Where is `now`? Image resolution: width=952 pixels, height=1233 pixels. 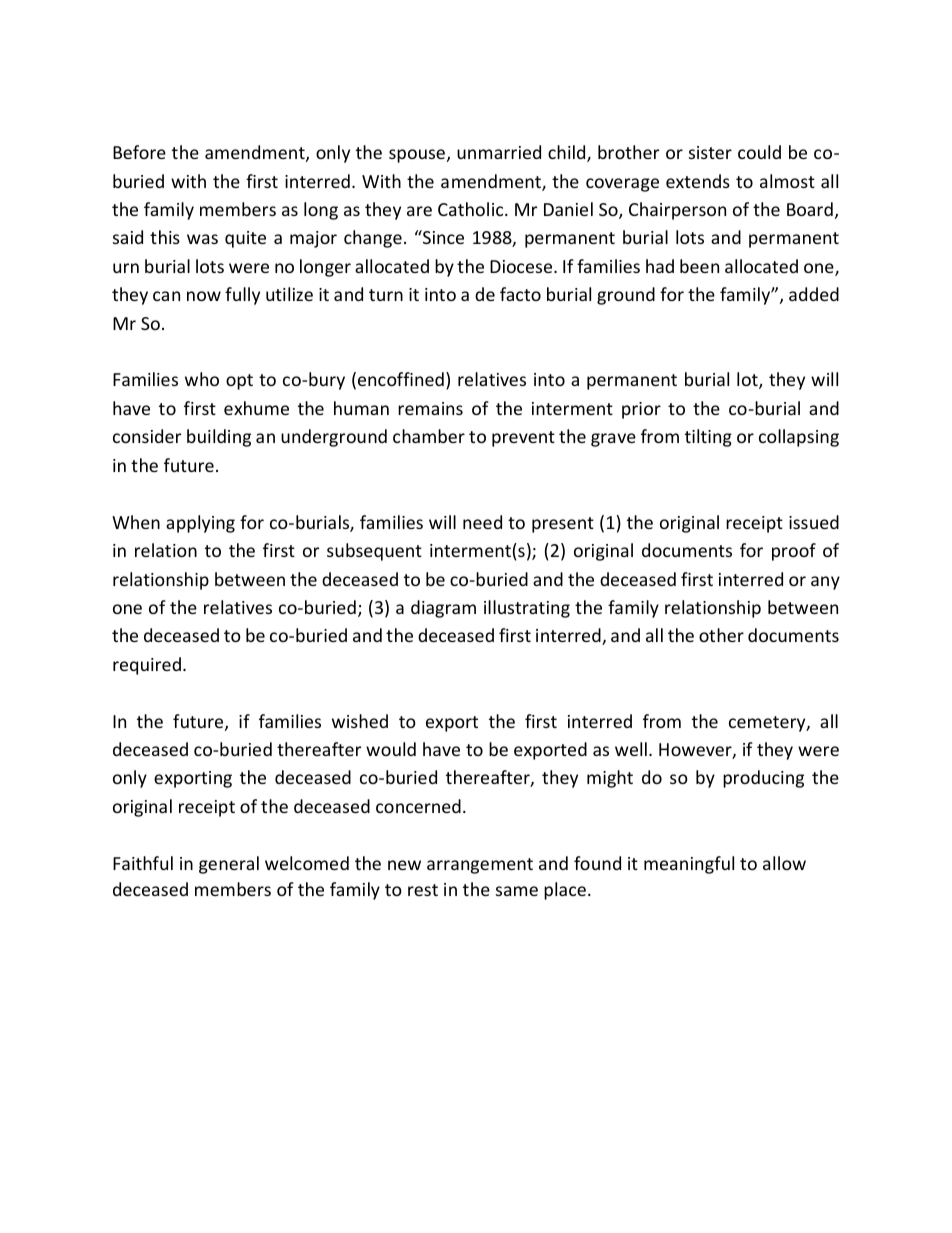 now is located at coordinates (204, 296).
